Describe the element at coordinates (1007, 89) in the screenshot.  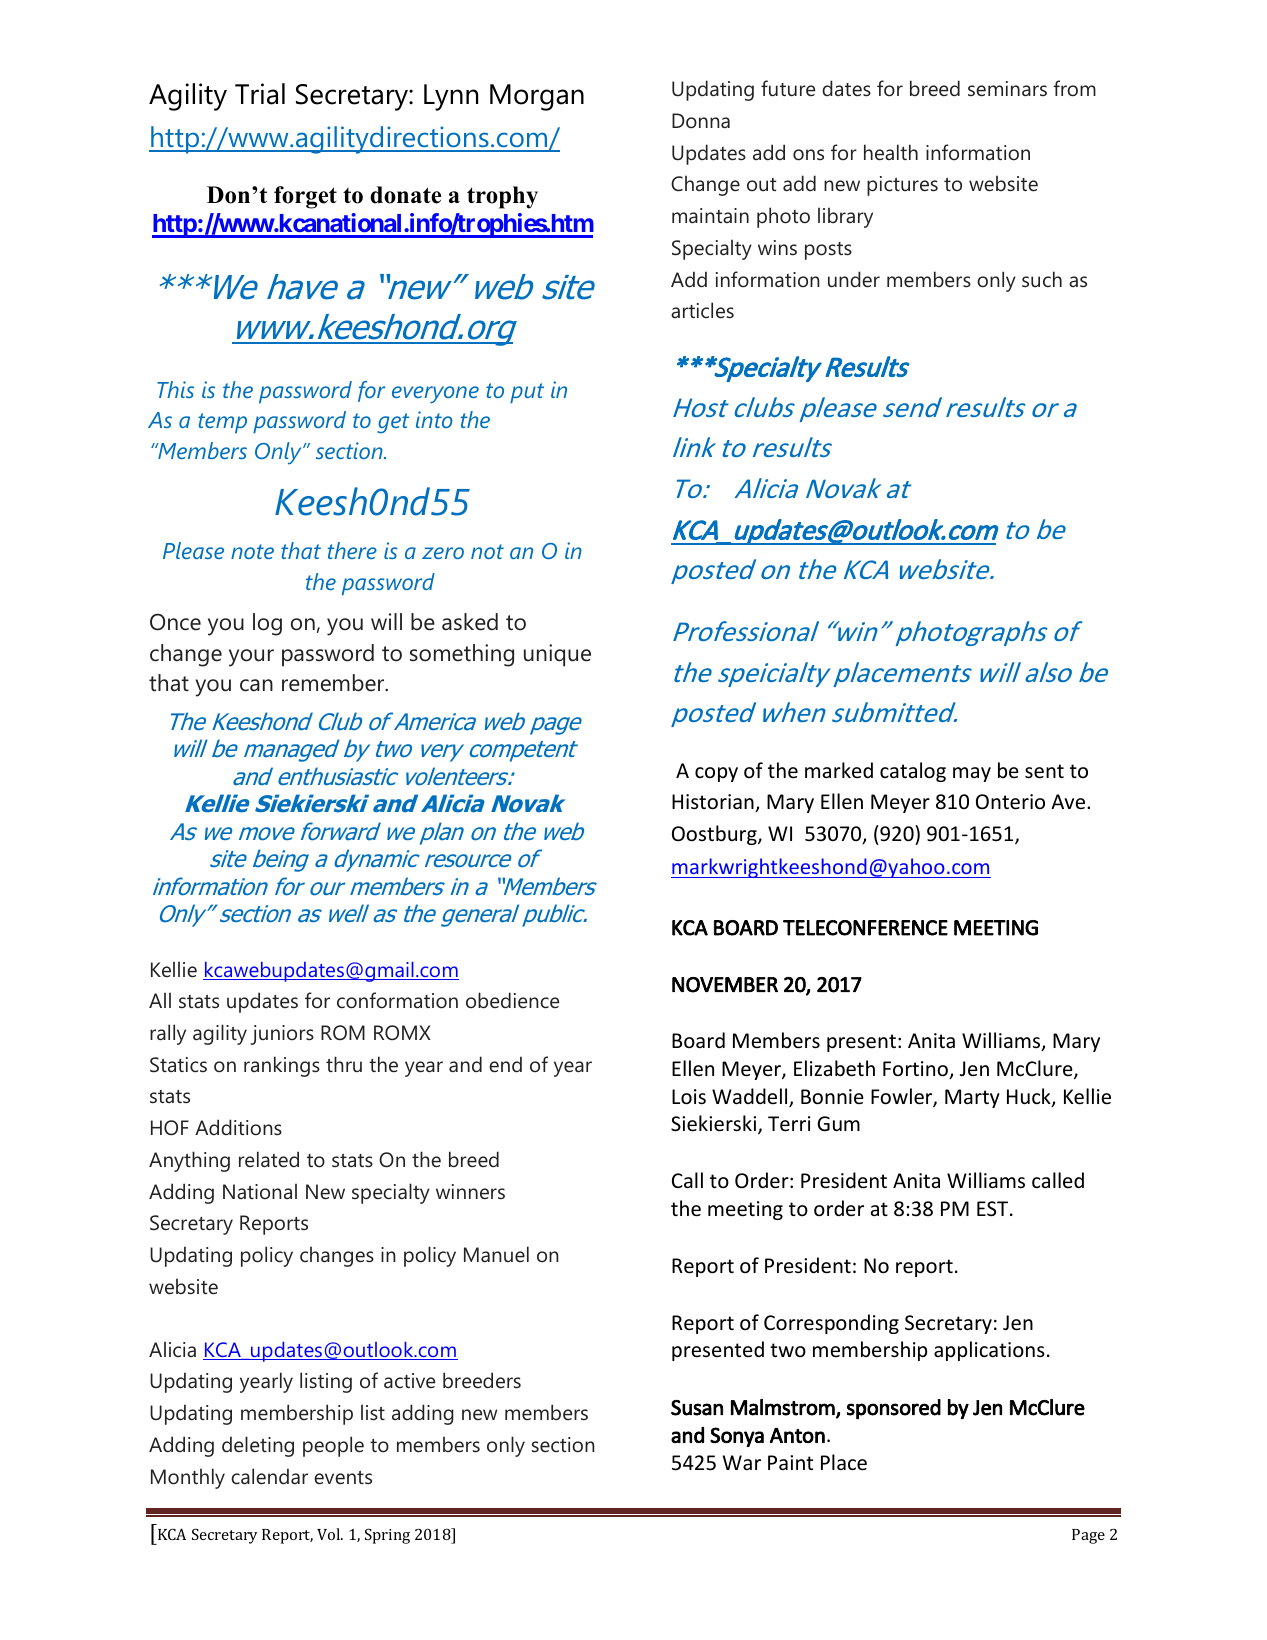
I see `seminars` at that location.
